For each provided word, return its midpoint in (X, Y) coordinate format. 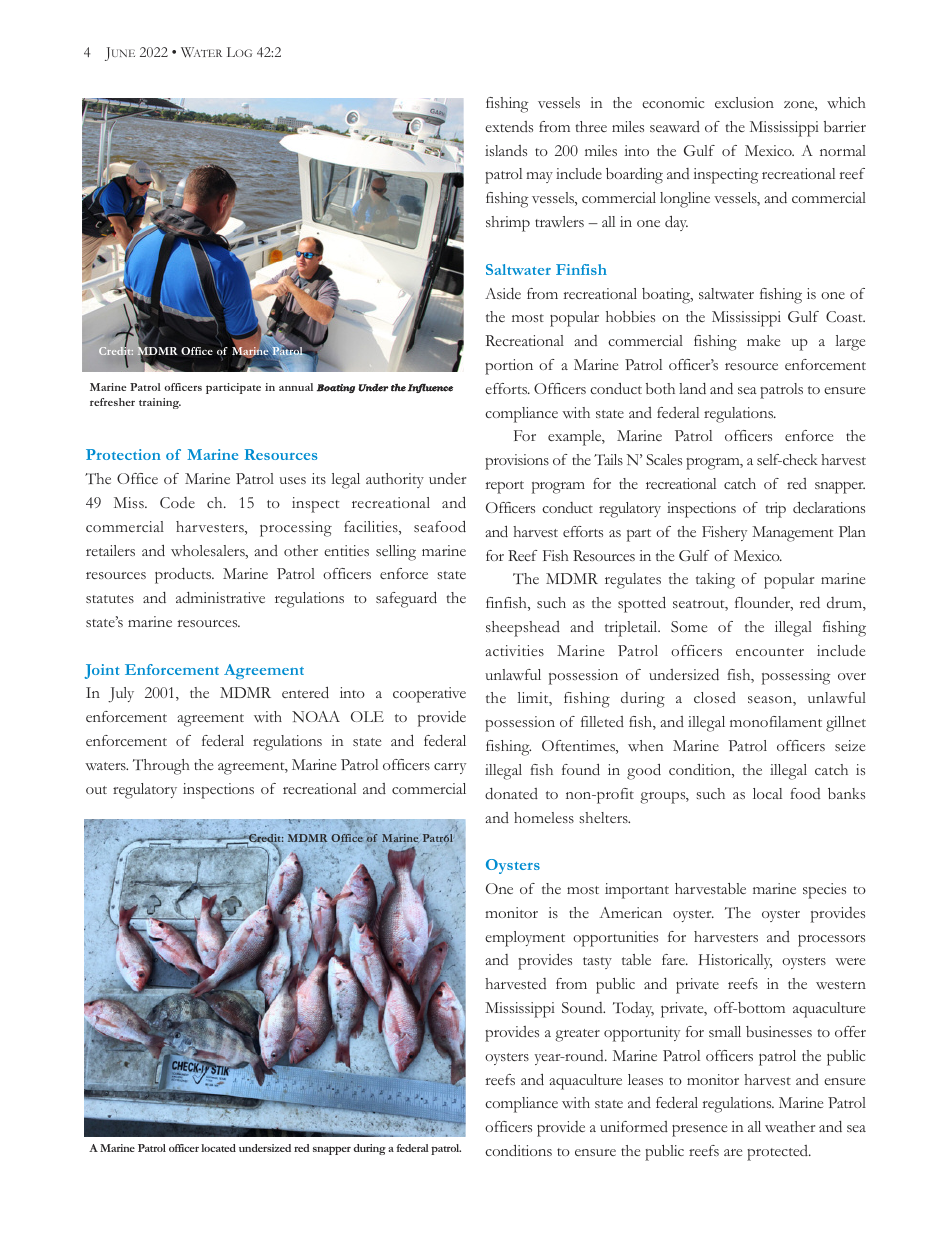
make (763, 340)
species (824, 891)
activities (514, 650)
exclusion (744, 102)
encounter (770, 652)
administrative (220, 597)
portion (509, 367)
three (591, 126)
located (218, 1148)
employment (525, 939)
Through (161, 767)
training (160, 403)
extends (509, 126)
